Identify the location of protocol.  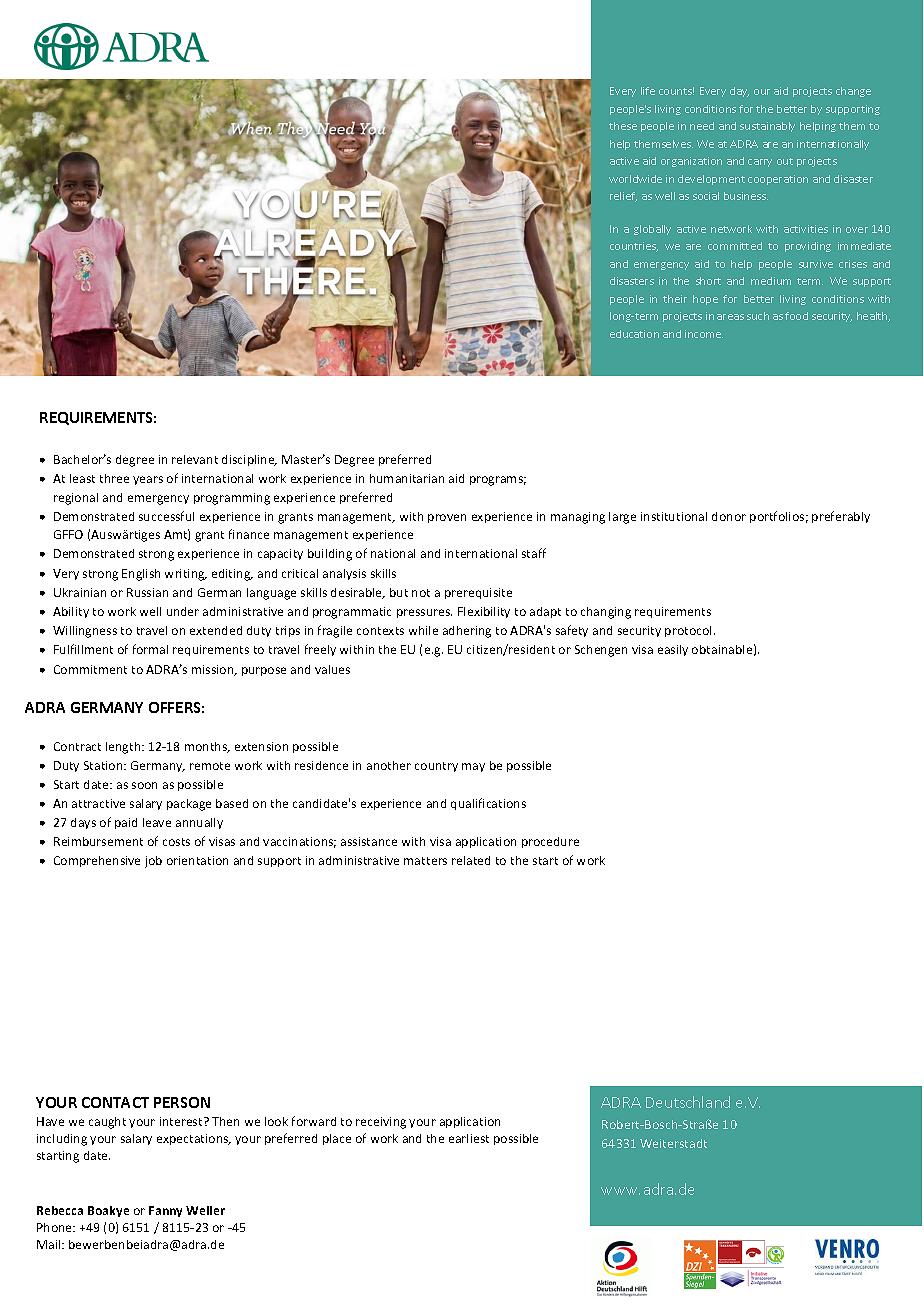
(690, 631).
